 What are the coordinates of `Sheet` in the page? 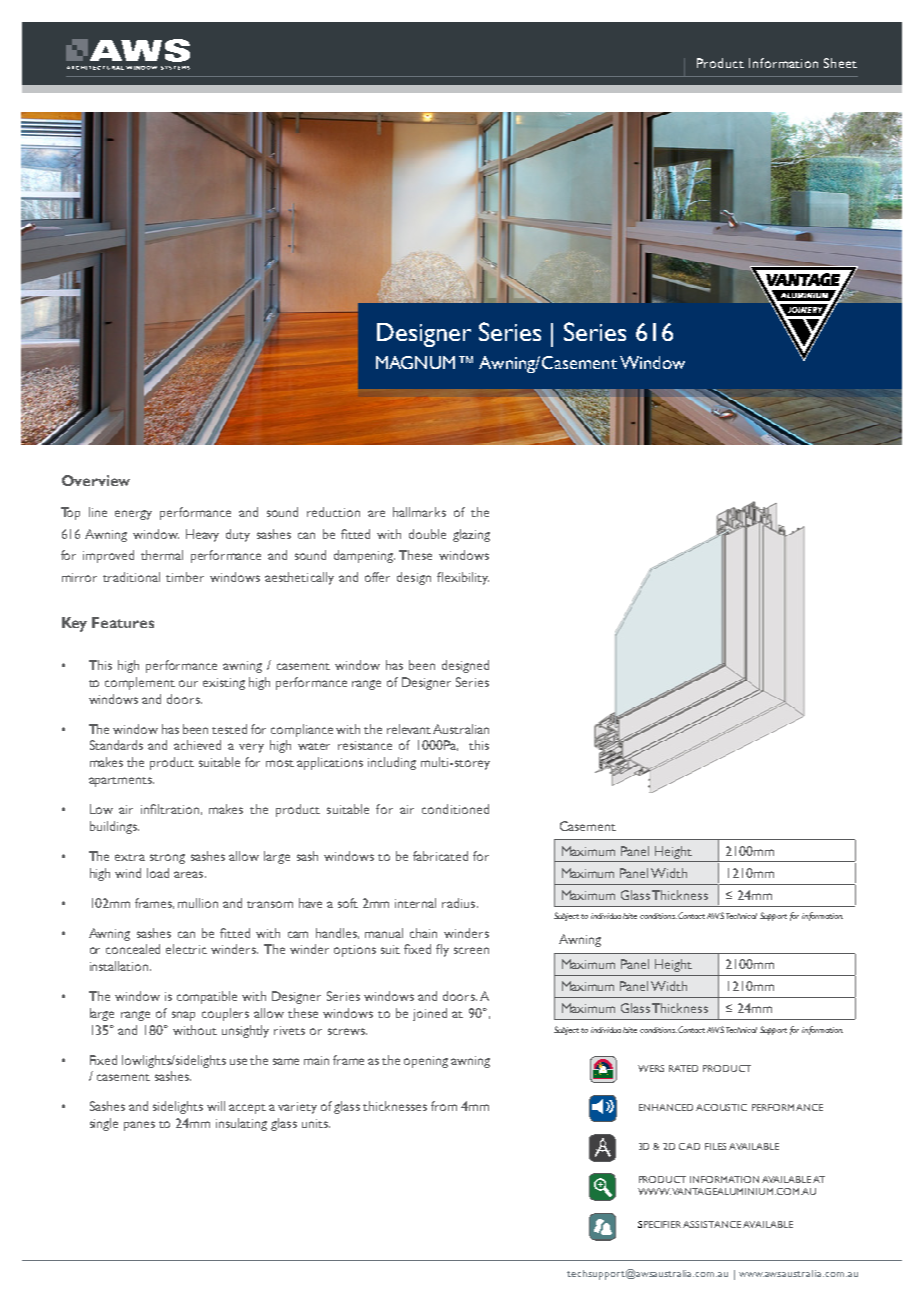 It's located at (840, 63).
